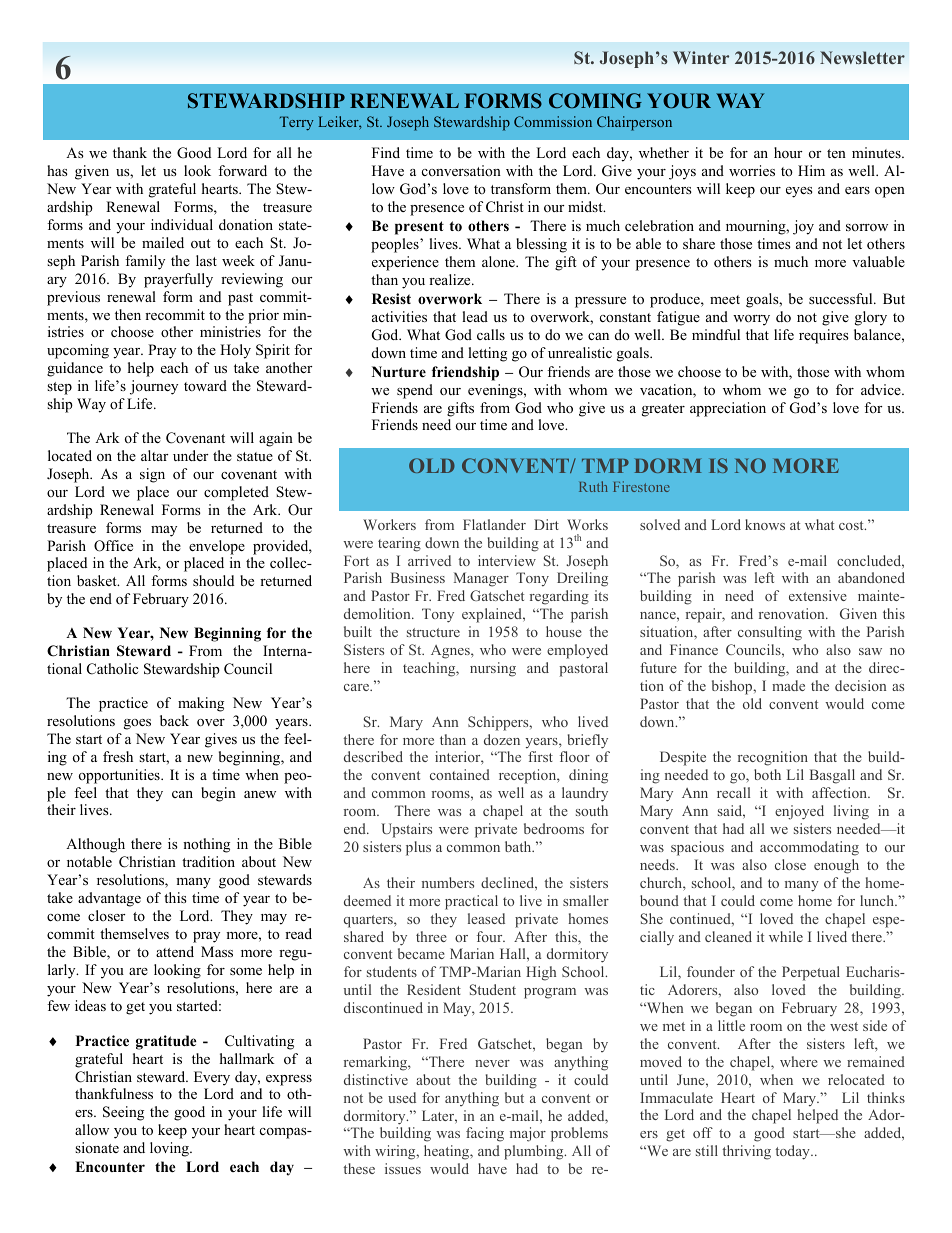  I want to click on forward, so click(242, 170).
